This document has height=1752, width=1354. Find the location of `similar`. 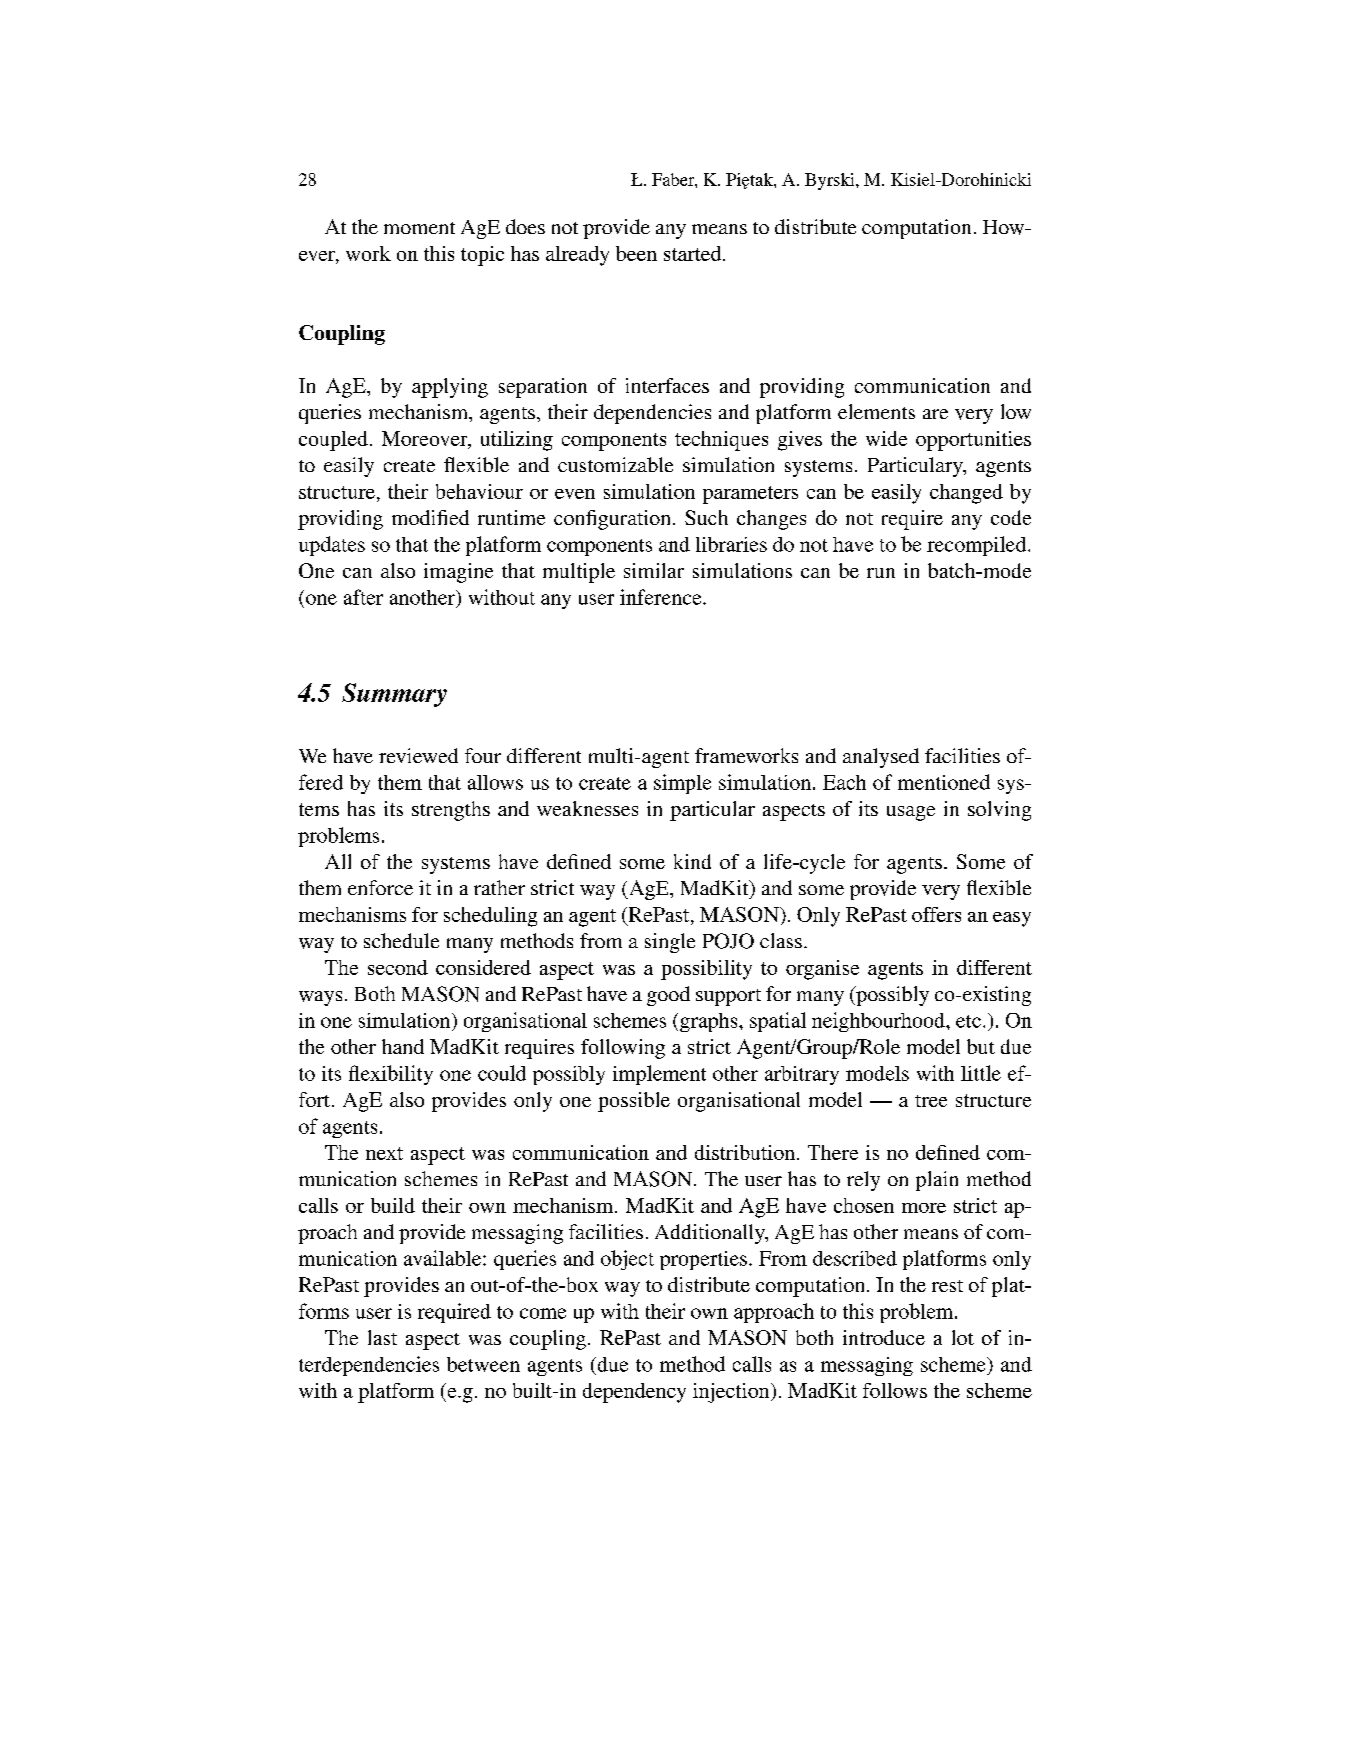

similar is located at coordinates (654, 570).
